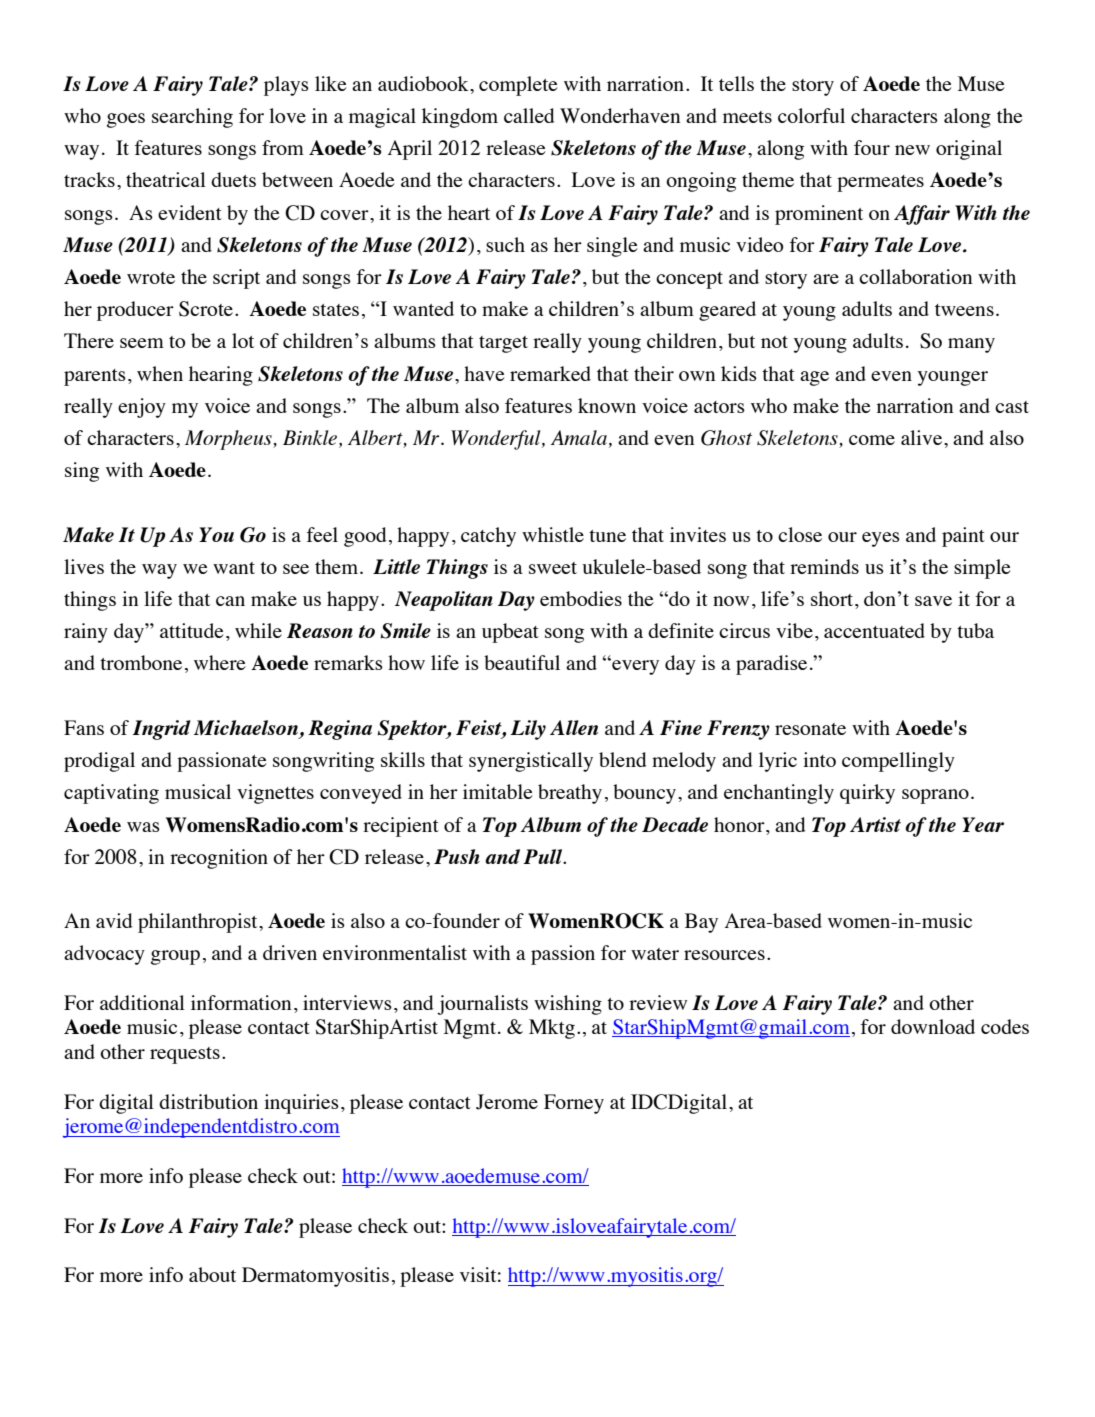 The height and width of the image is (1417, 1095). I want to click on new, so click(912, 150).
